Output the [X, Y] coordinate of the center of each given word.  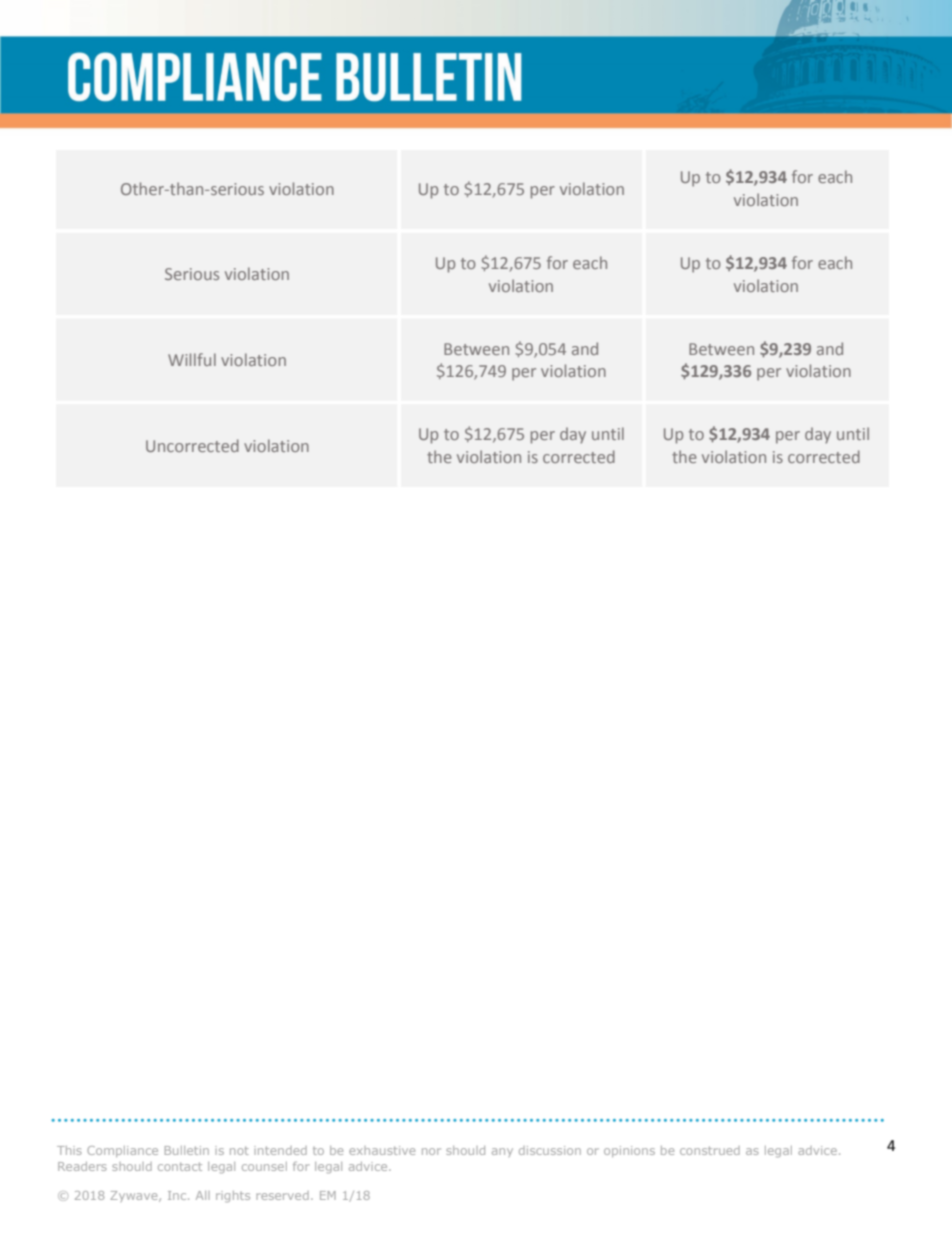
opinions [629, 1151]
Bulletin [187, 1150]
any [502, 1152]
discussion [550, 1150]
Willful [192, 359]
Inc [178, 1195]
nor [431, 1151]
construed [710, 1150]
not [239, 1150]
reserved [282, 1195]
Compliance [122, 1151]
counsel [264, 1166]
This [69, 1150]
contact [180, 1166]
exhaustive [382, 1150]
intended [280, 1150]
